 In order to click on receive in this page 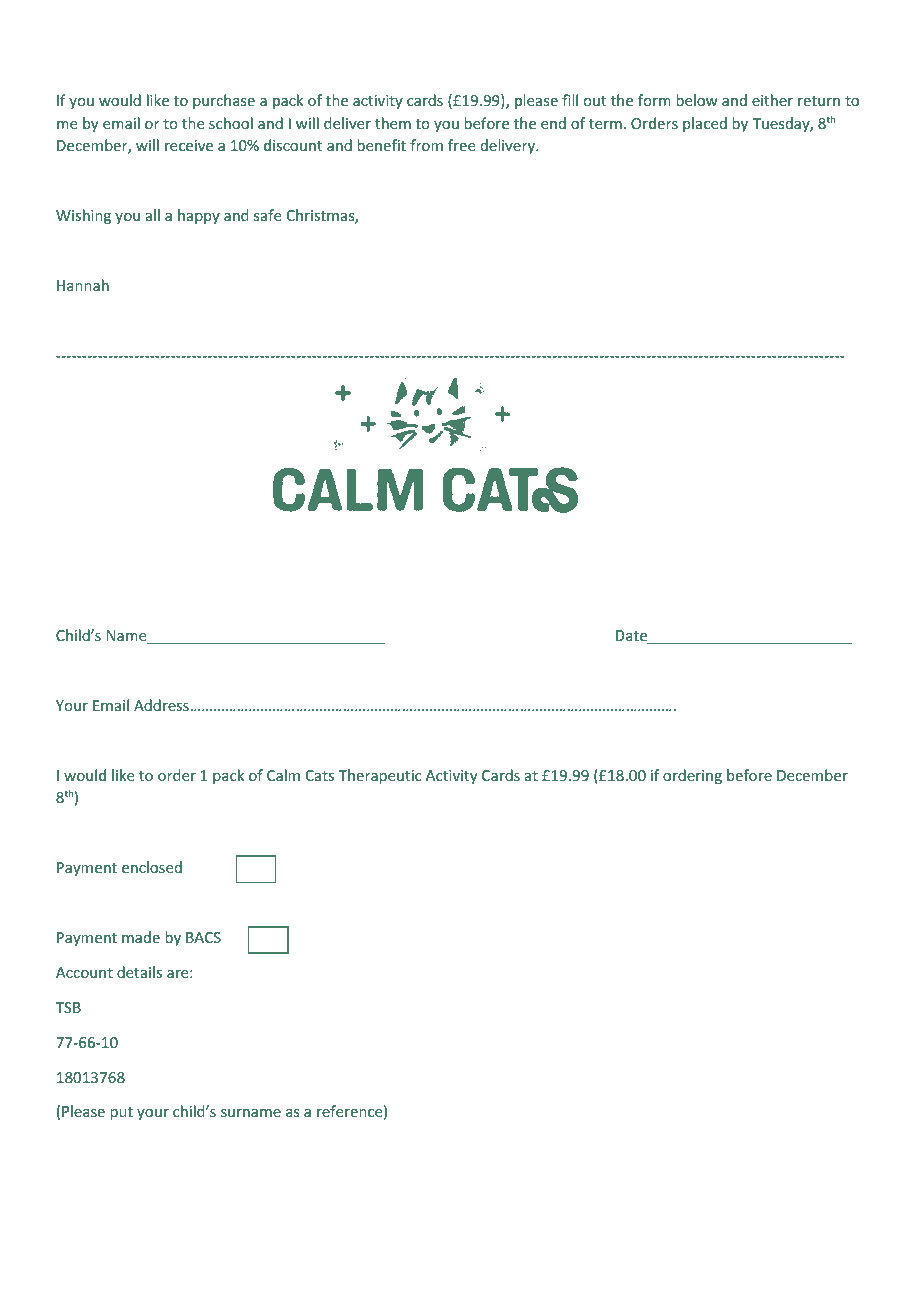, I will do `click(189, 145)`.
